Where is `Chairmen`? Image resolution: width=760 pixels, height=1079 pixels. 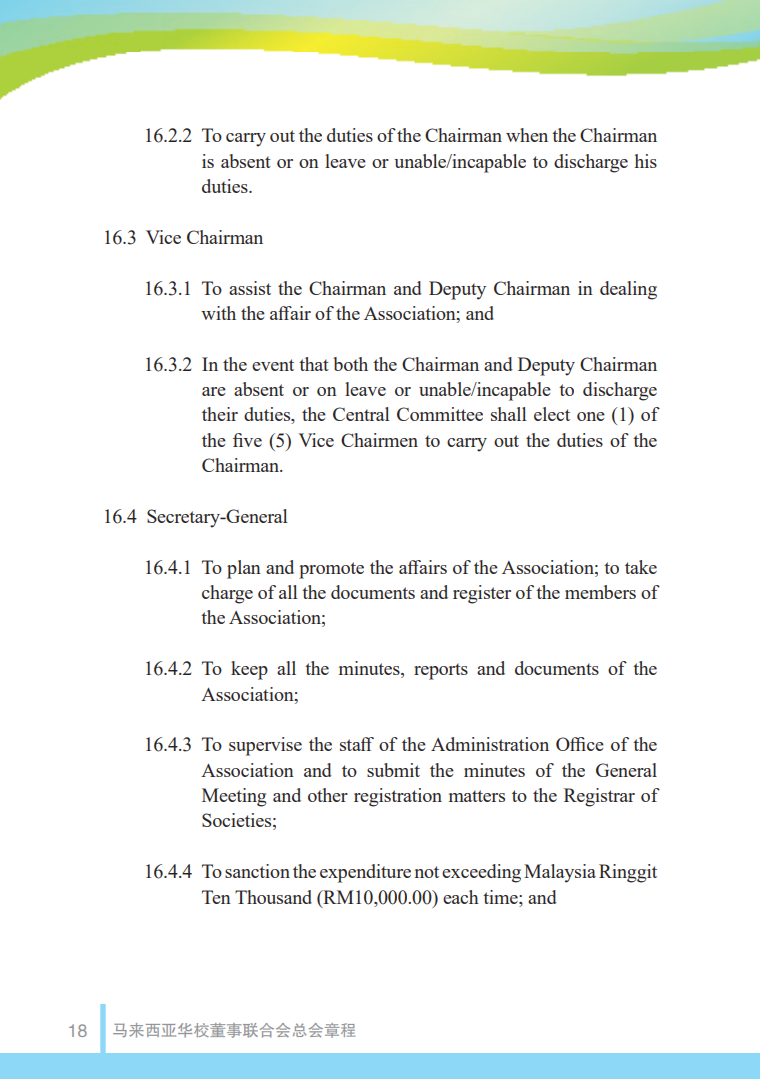
Chairmen is located at coordinates (379, 440).
